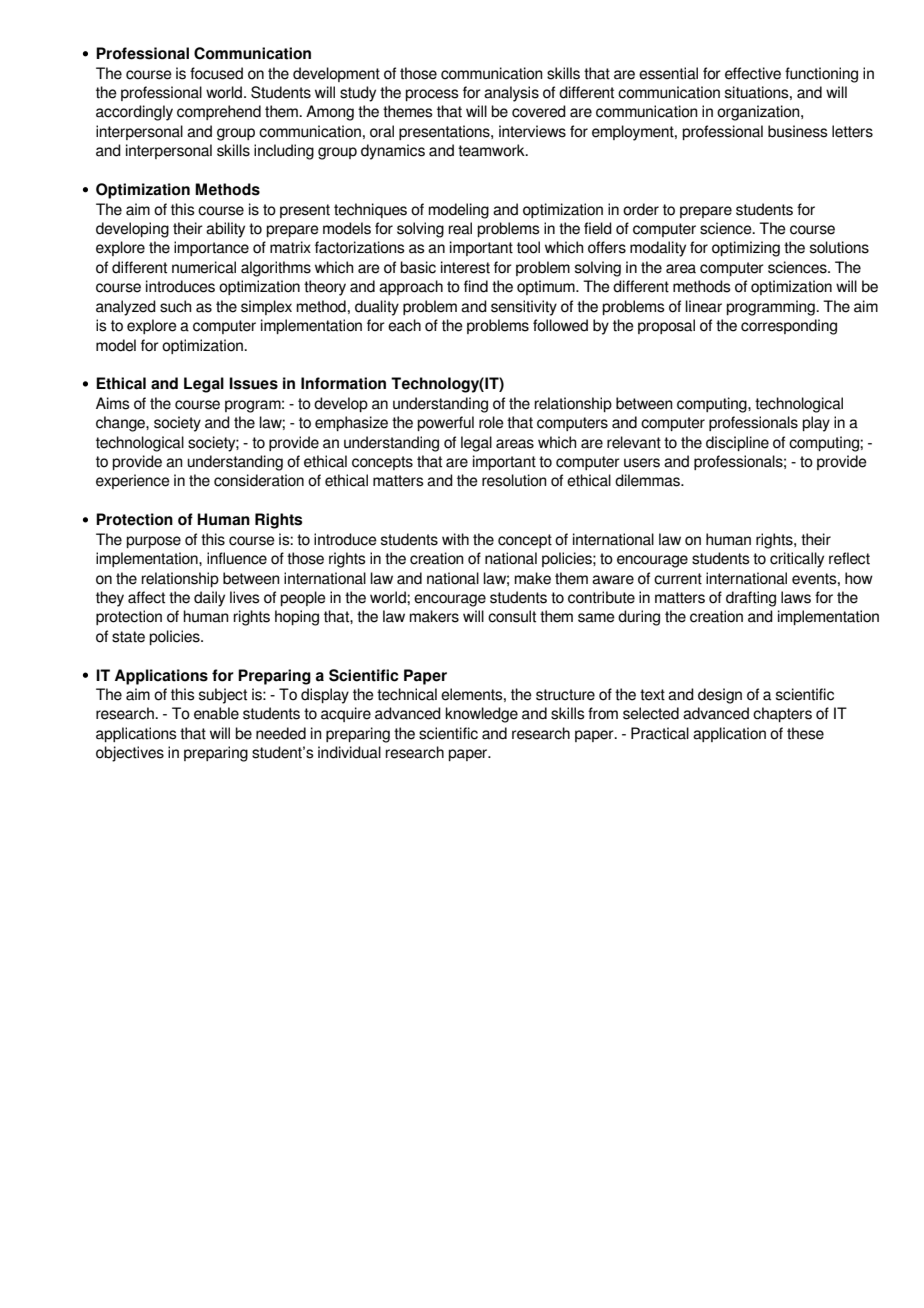 Image resolution: width=924 pixels, height=1308 pixels. I want to click on comprehend, so click(219, 112).
